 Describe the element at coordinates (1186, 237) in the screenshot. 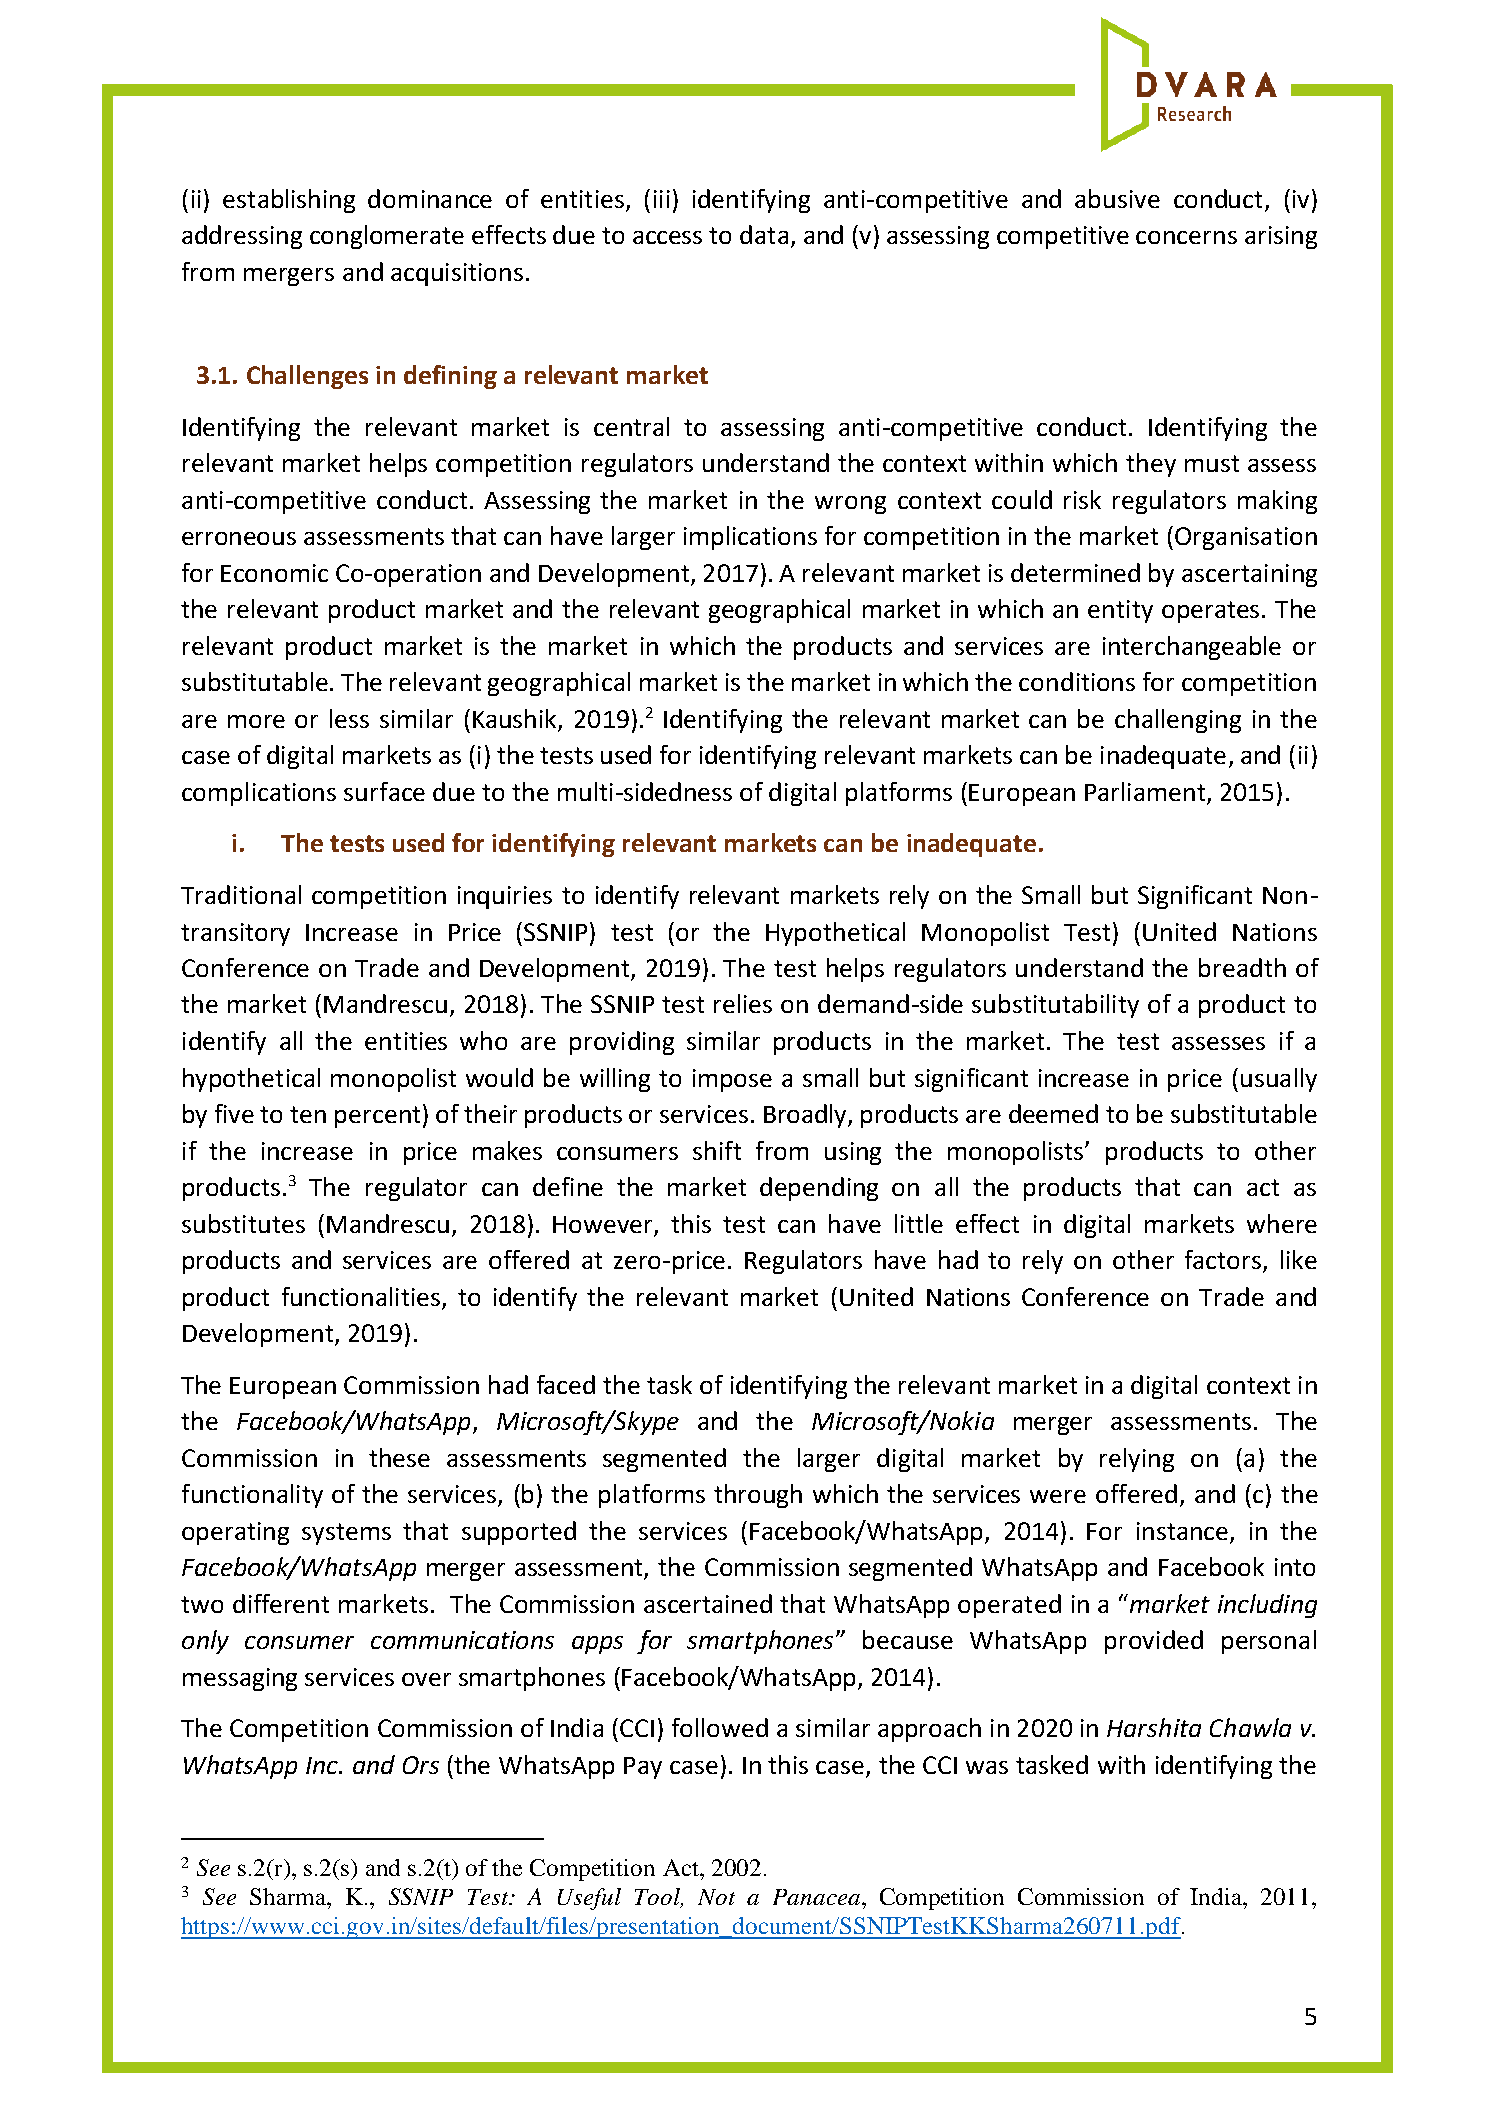

I see `concerns` at that location.
